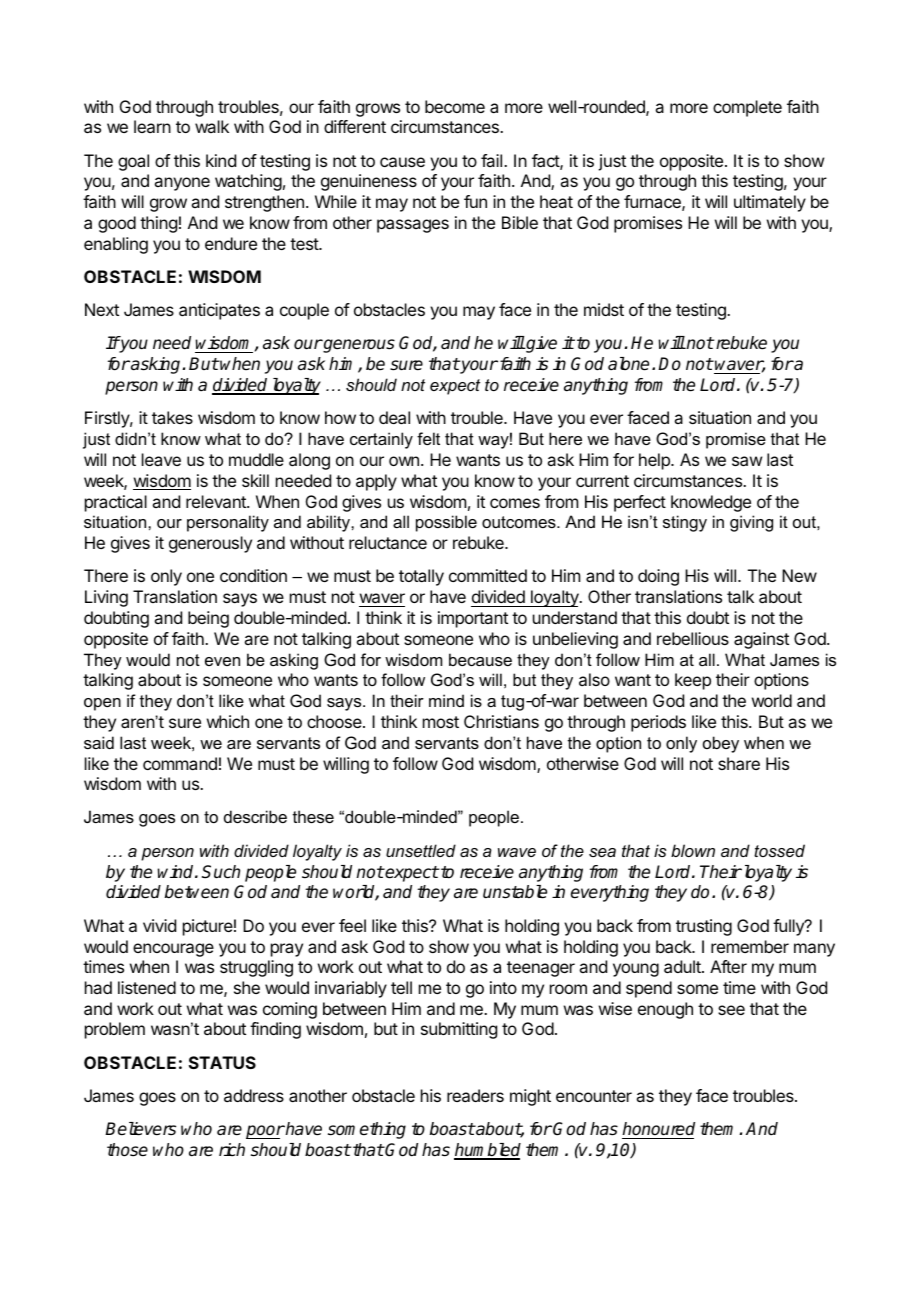  I want to click on command, so click(180, 763).
